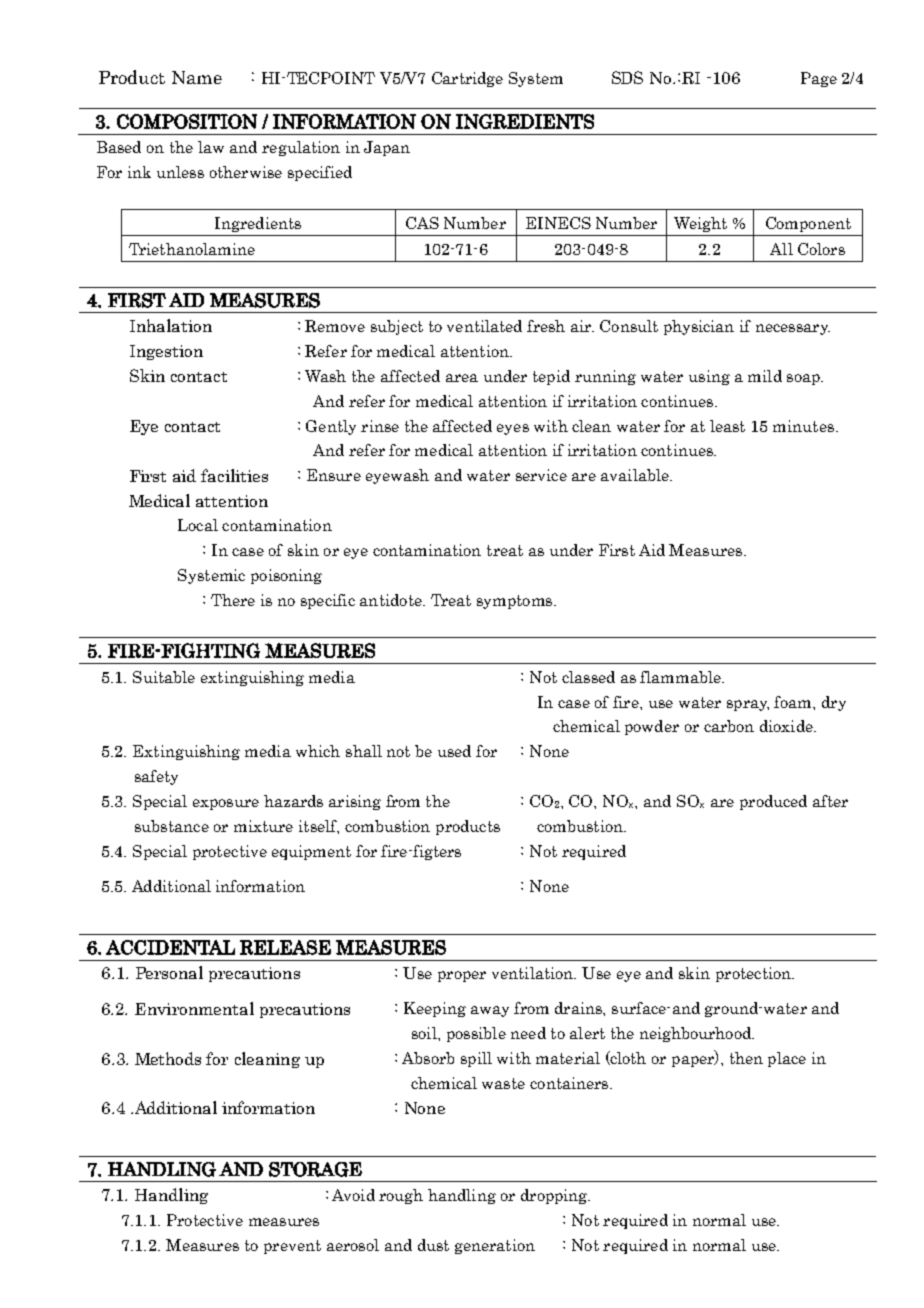 The width and height of the document is (924, 1308). What do you see at coordinates (292, 1247) in the document?
I see `prevent` at bounding box center [292, 1247].
